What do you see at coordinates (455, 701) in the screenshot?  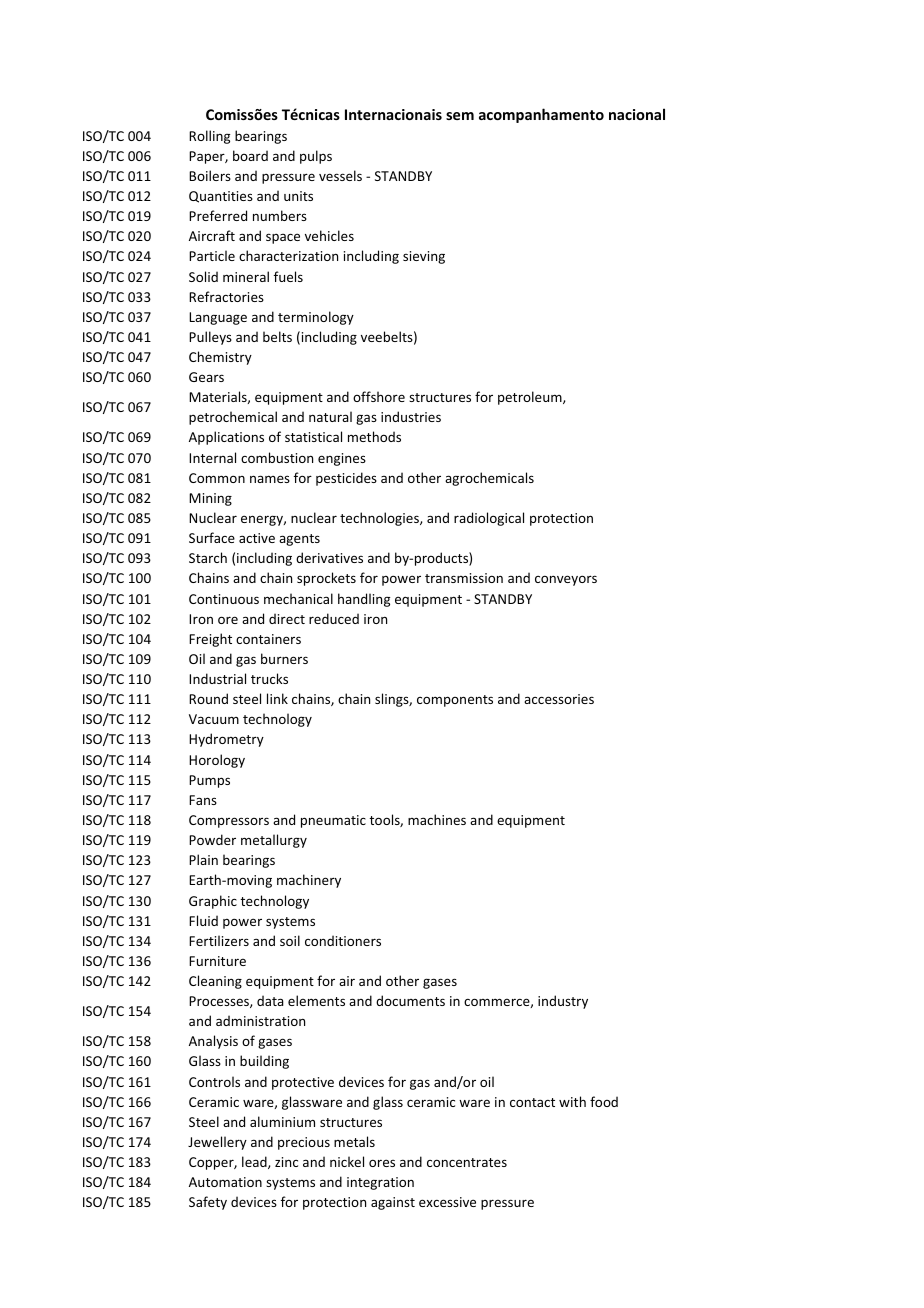 I see `components` at bounding box center [455, 701].
